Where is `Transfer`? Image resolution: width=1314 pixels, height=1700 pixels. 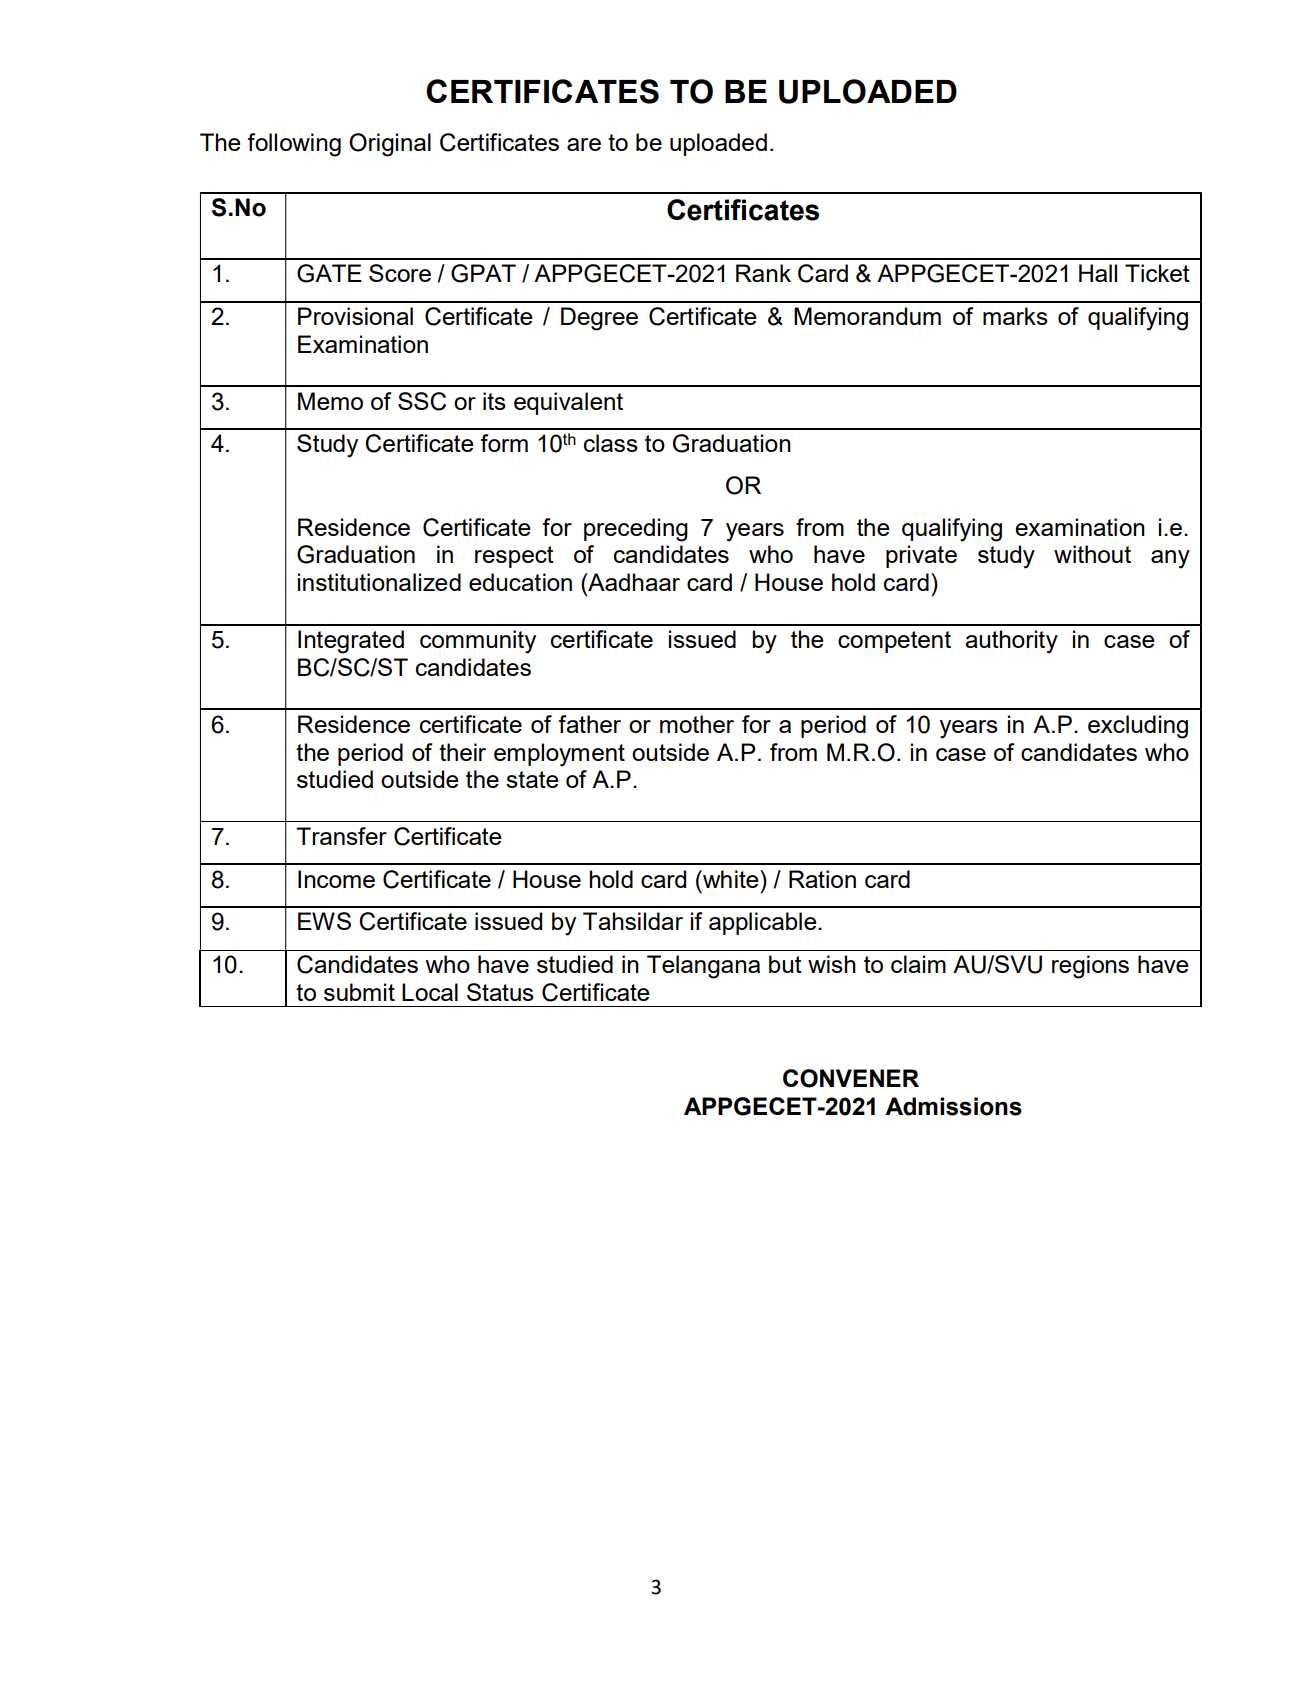 Transfer is located at coordinates (341, 836).
